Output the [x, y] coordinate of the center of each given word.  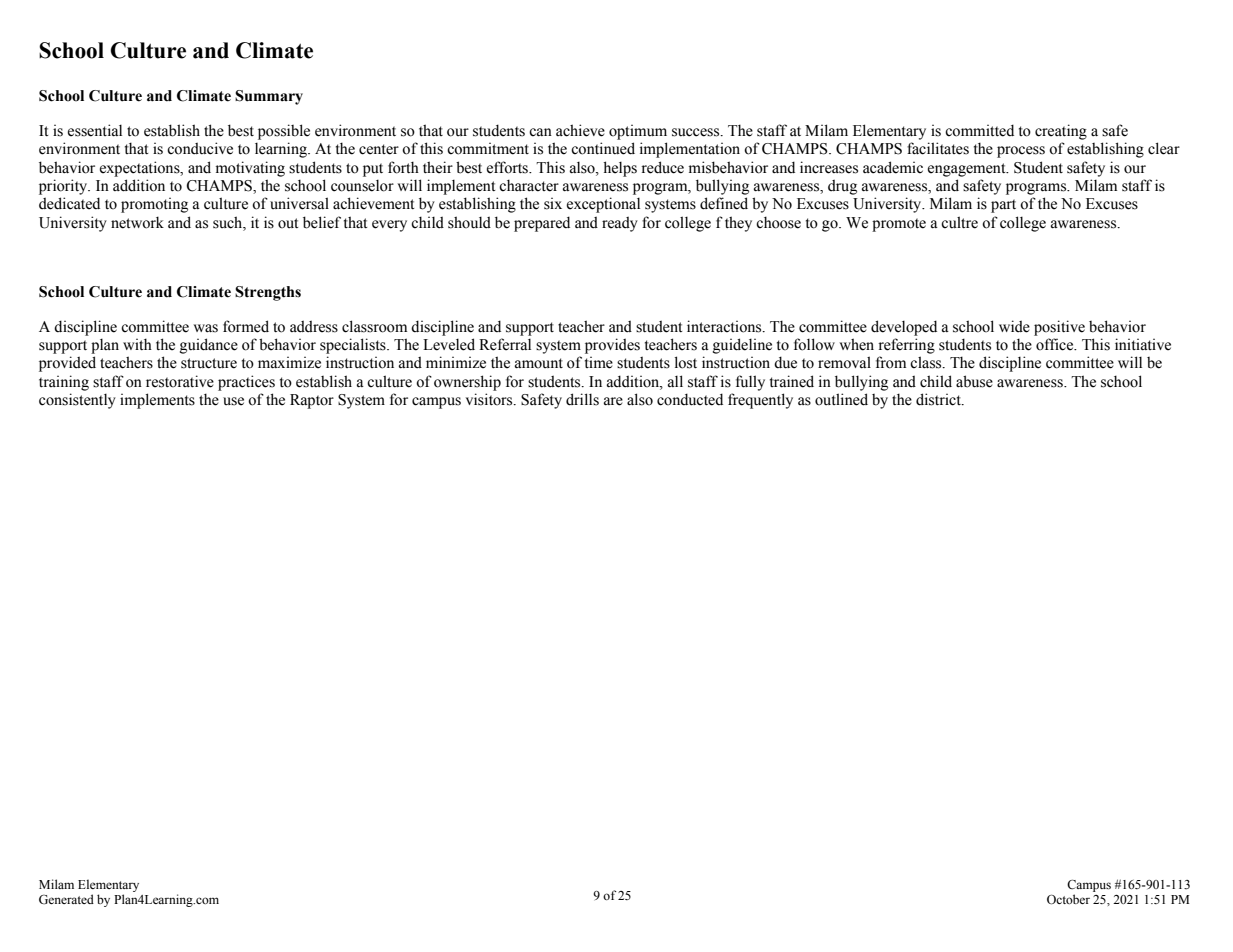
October [1068, 899]
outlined [841, 399]
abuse [974, 381]
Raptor [312, 401]
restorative [180, 381]
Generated [66, 899]
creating [1061, 132]
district [939, 399]
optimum [638, 132]
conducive [200, 148]
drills [582, 399]
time [599, 363]
